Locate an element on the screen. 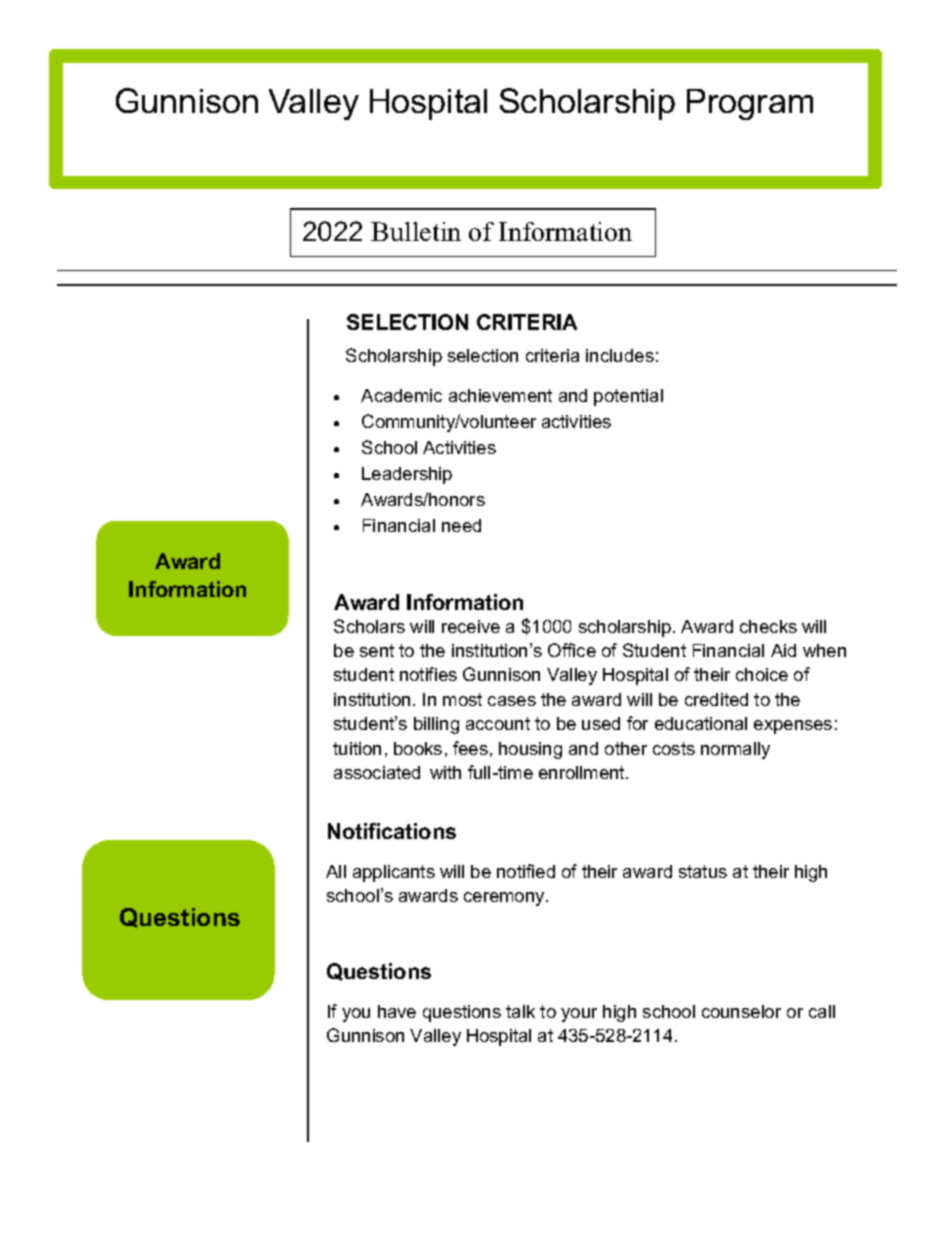 The image size is (952, 1233). used is located at coordinates (601, 723).
